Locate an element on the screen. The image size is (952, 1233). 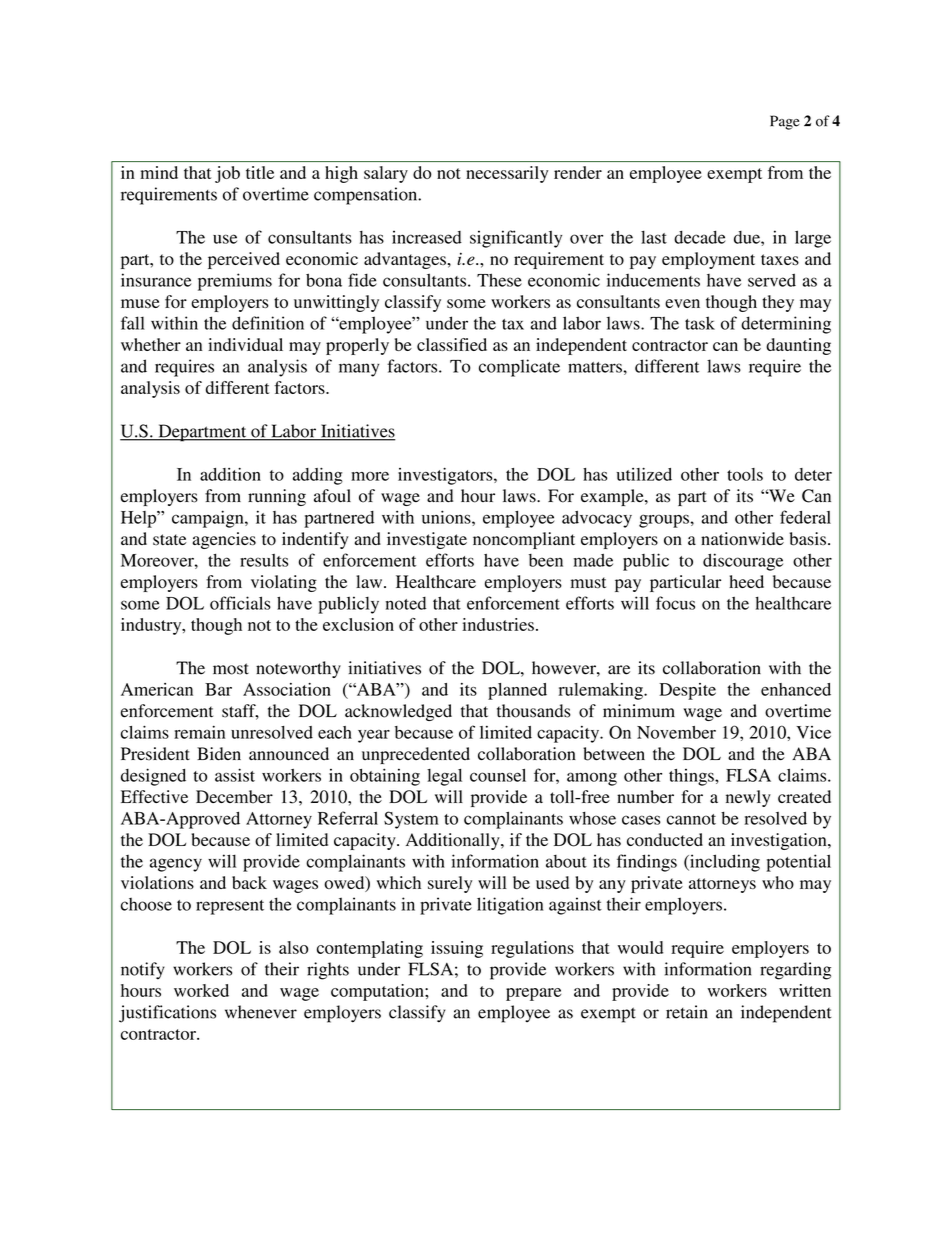
agencies is located at coordinates (224, 540).
